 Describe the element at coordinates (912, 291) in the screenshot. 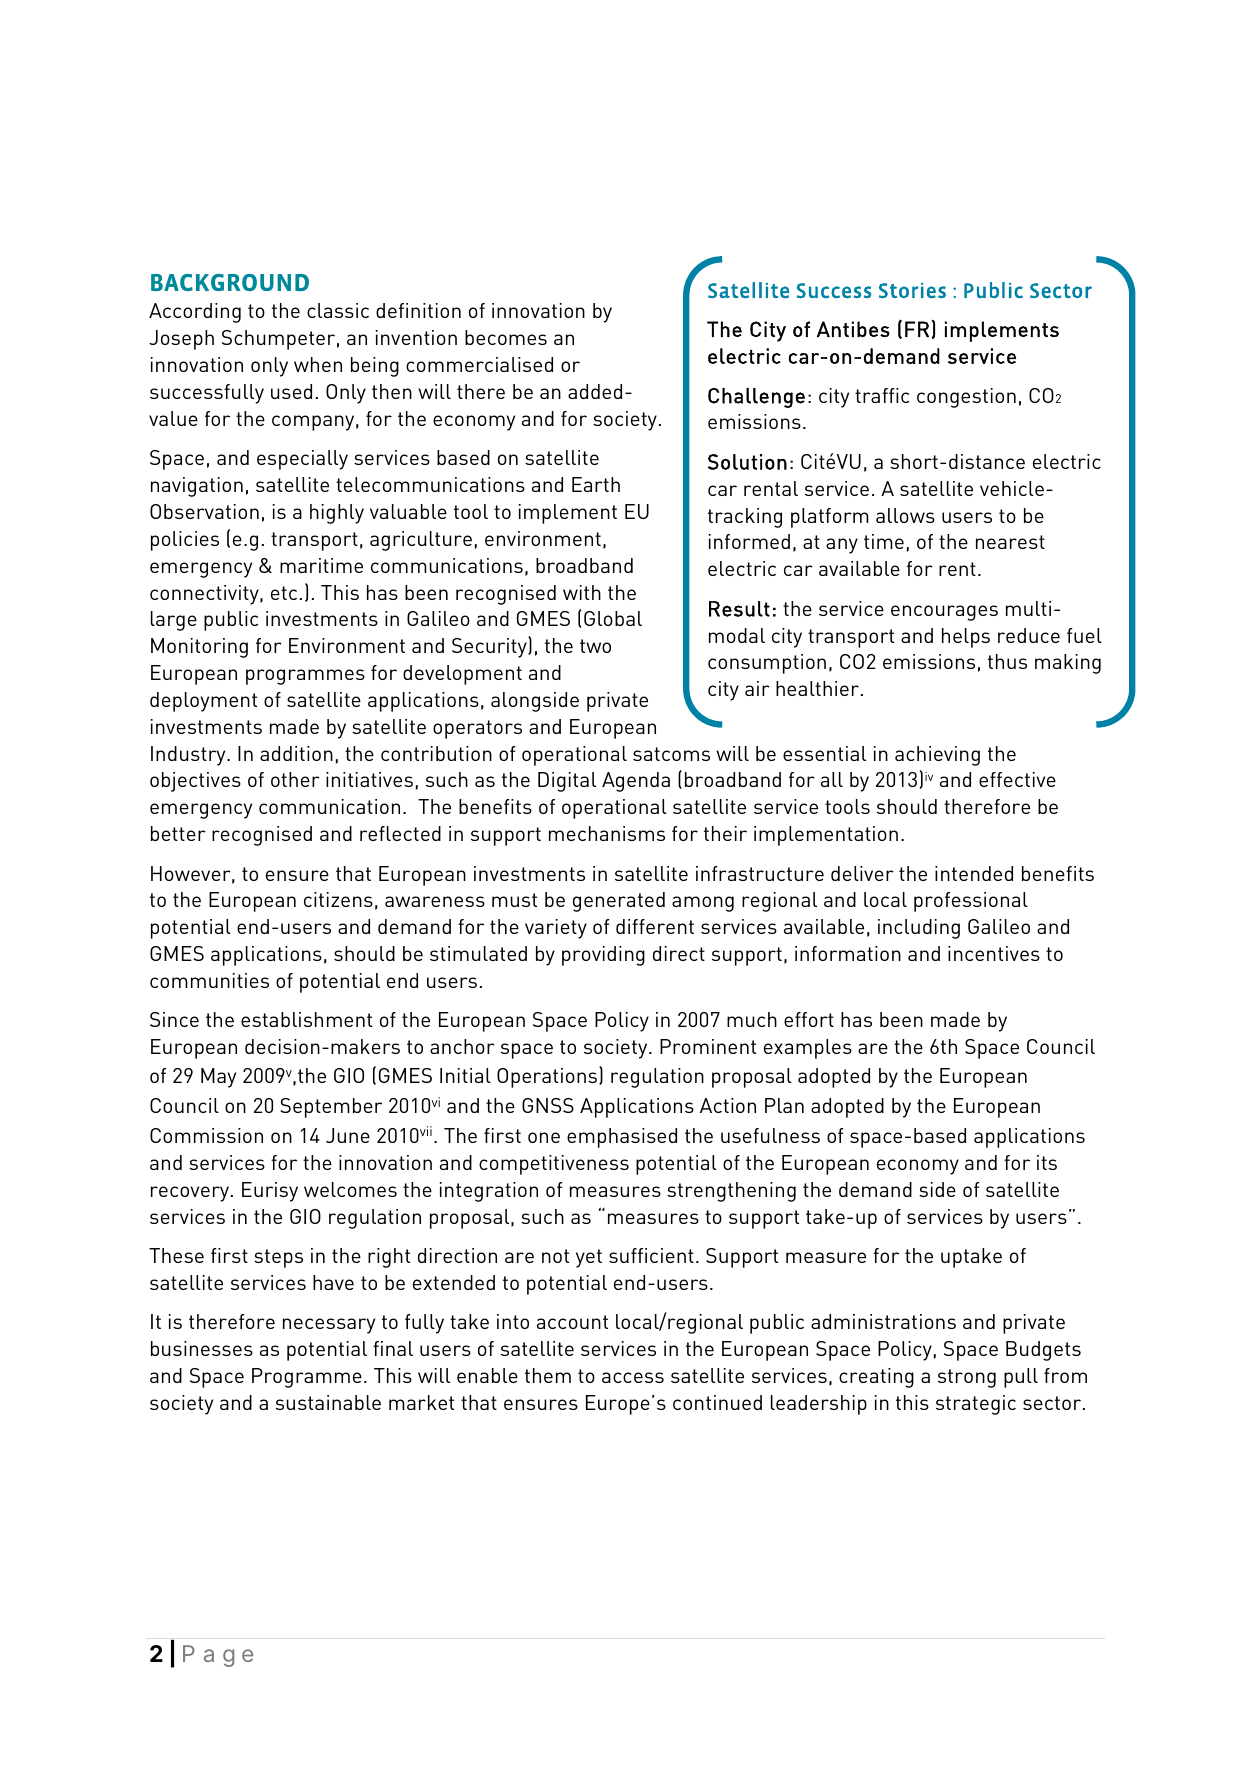

I see `Stories` at that location.
